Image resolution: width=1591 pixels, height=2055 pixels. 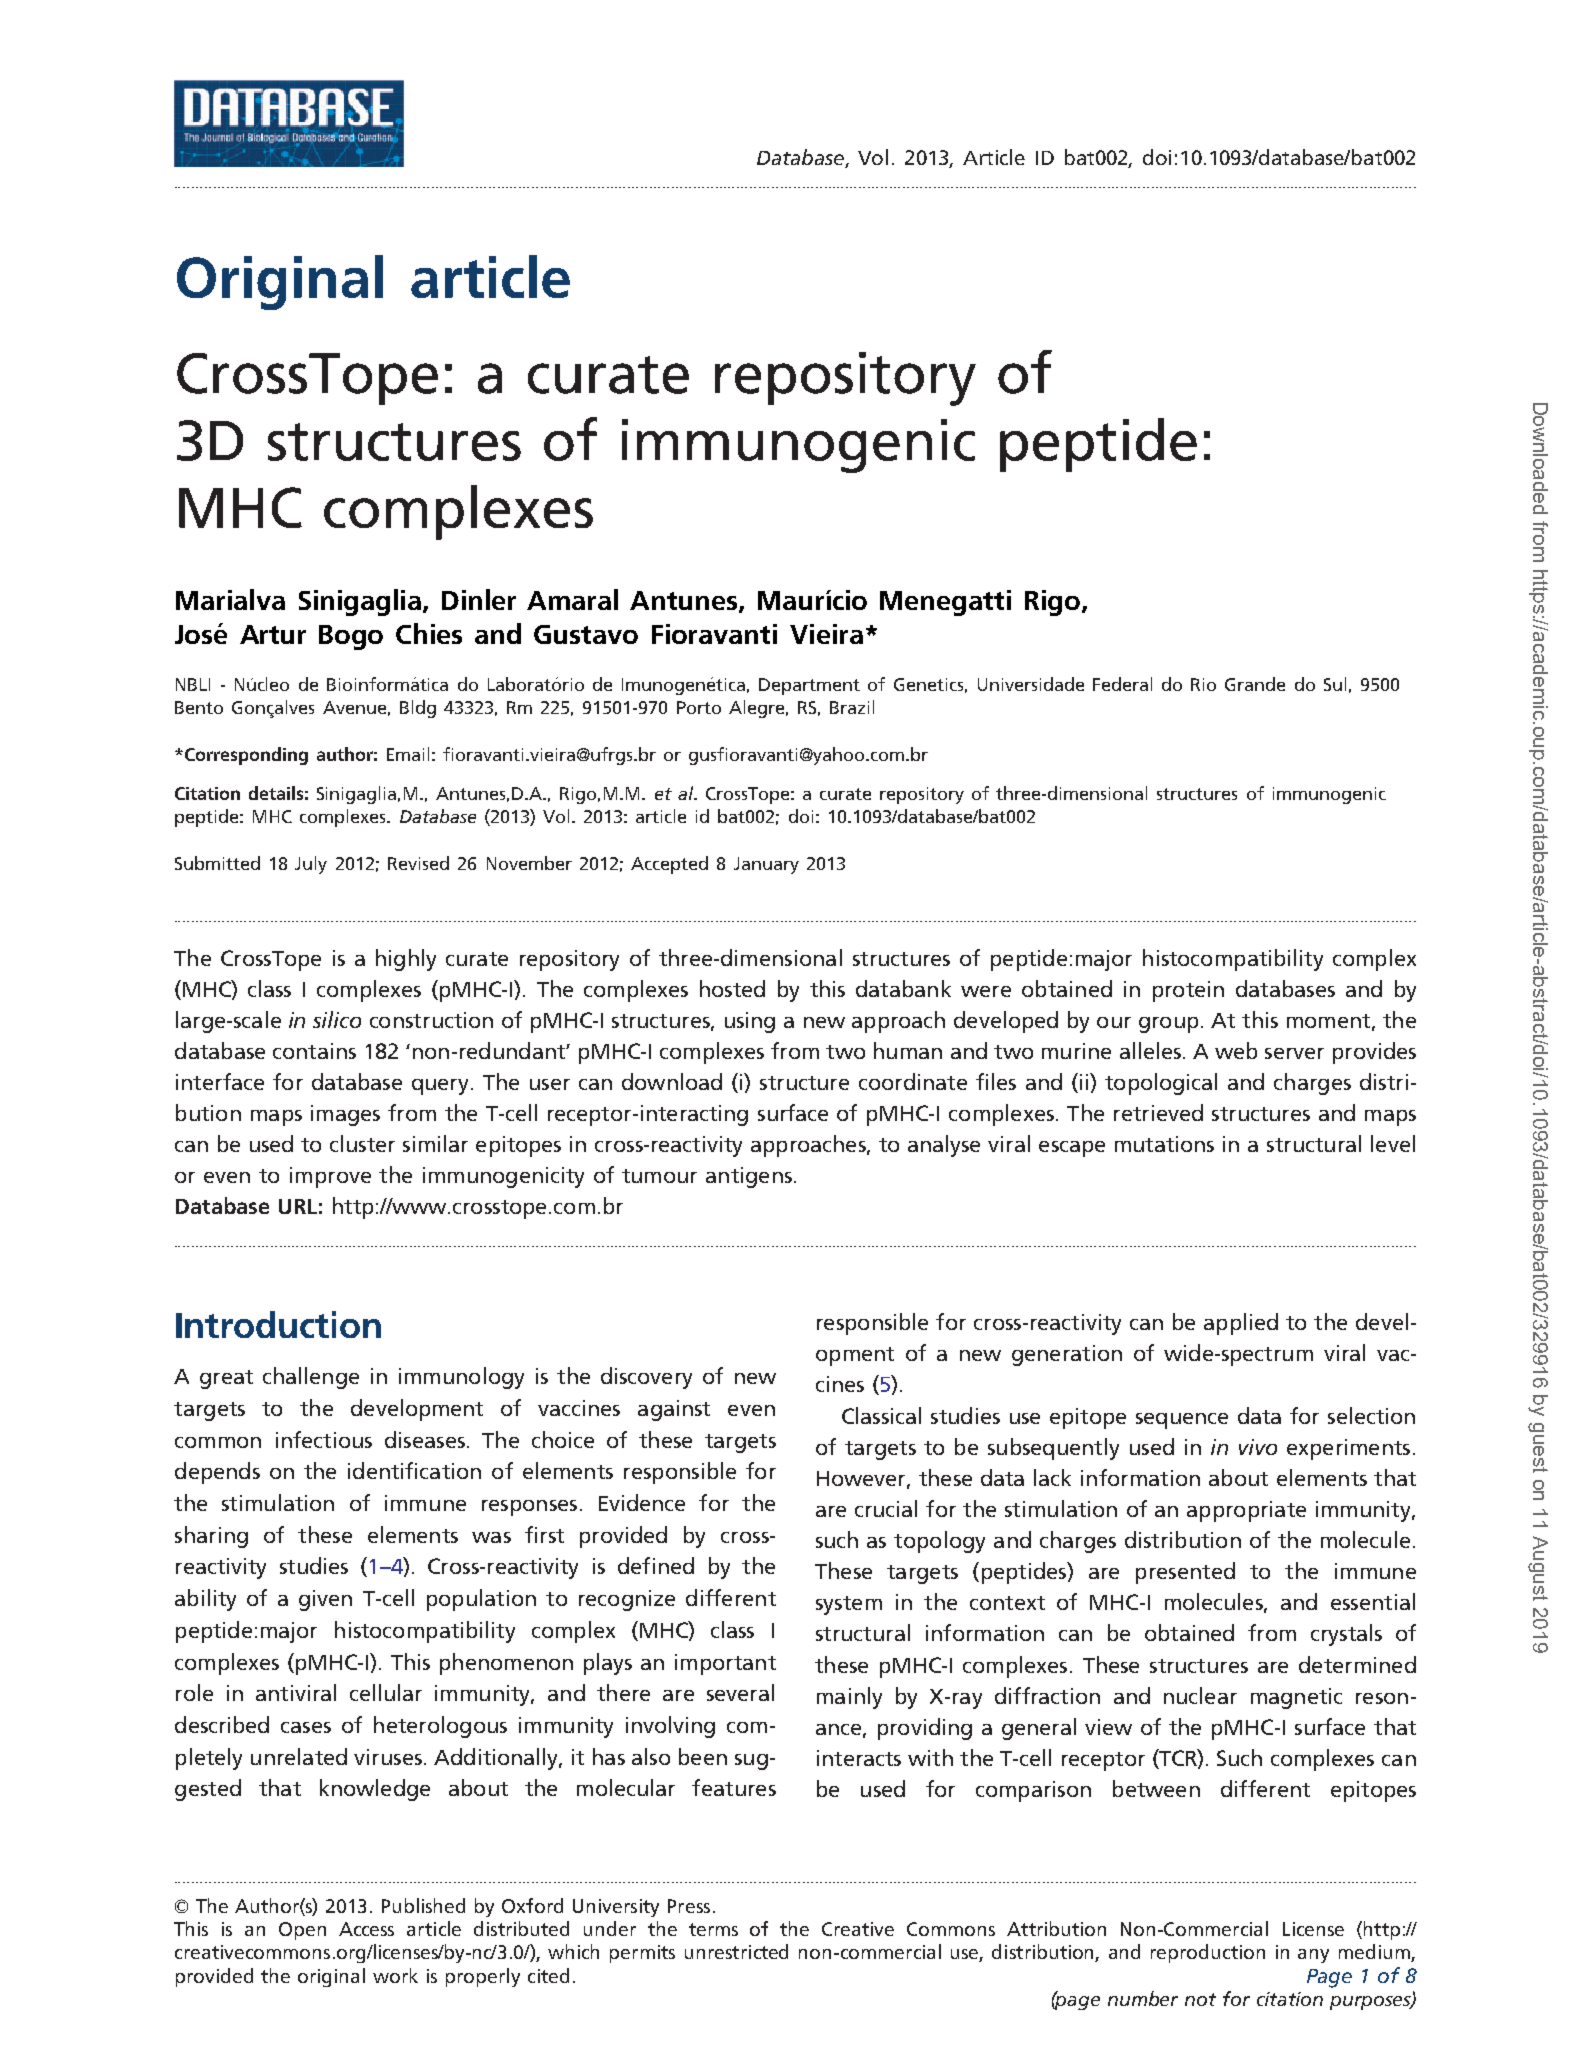 I want to click on Grande, so click(x=1255, y=684).
